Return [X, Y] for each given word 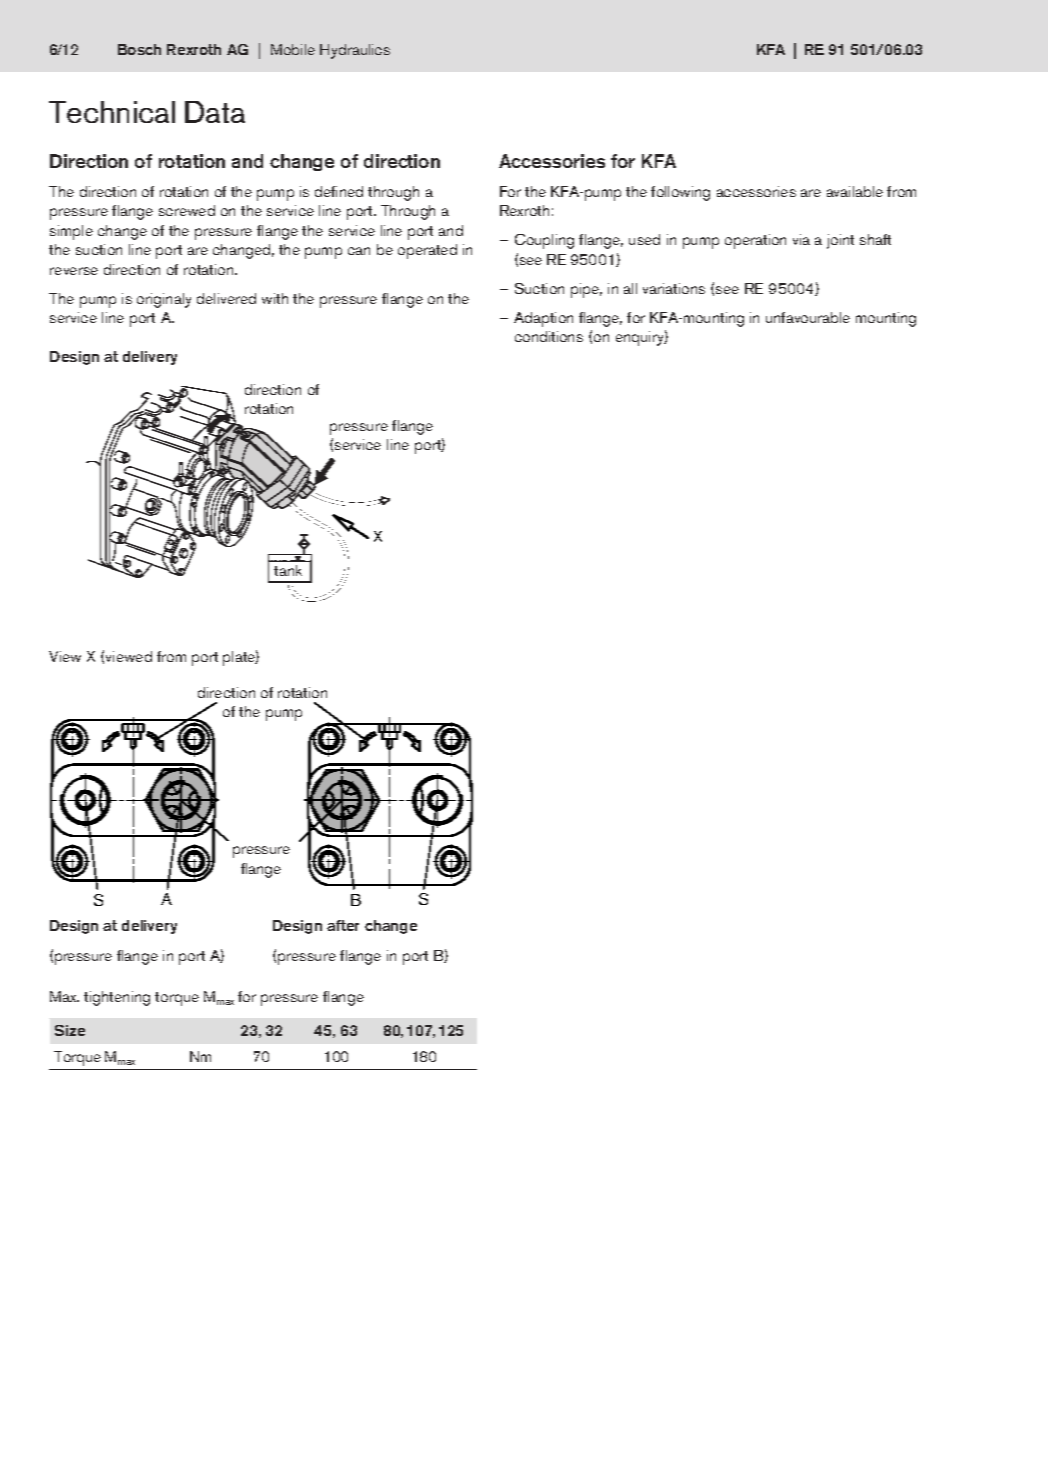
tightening [117, 998]
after [343, 925]
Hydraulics [355, 51]
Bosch [139, 49]
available [855, 191]
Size [70, 1030]
